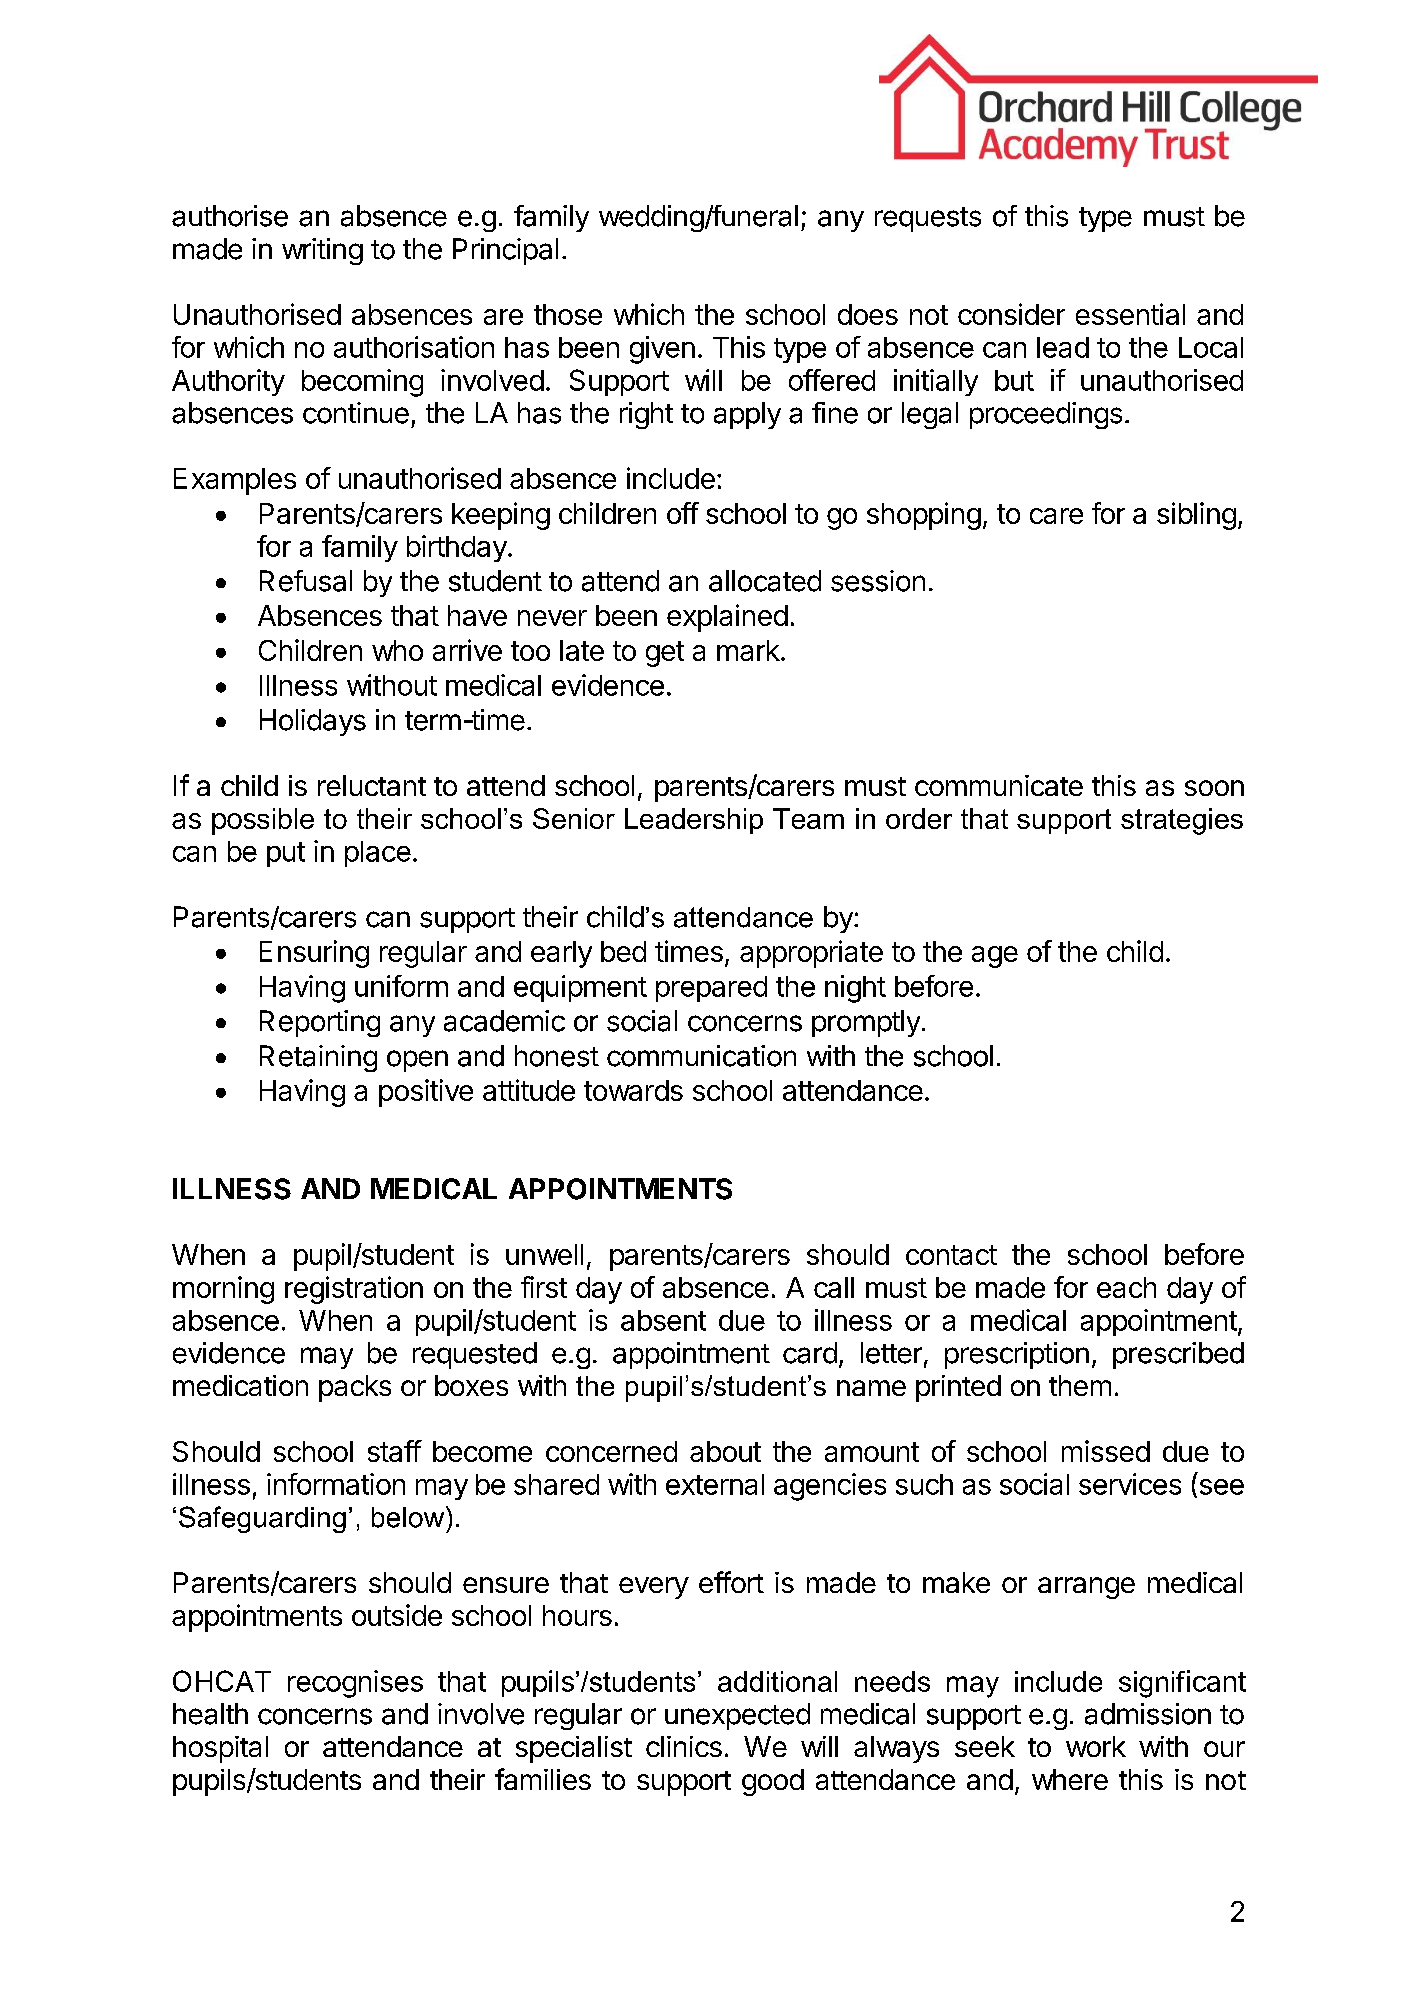  Describe the element at coordinates (355, 1684) in the image. I see `recognises` at that location.
